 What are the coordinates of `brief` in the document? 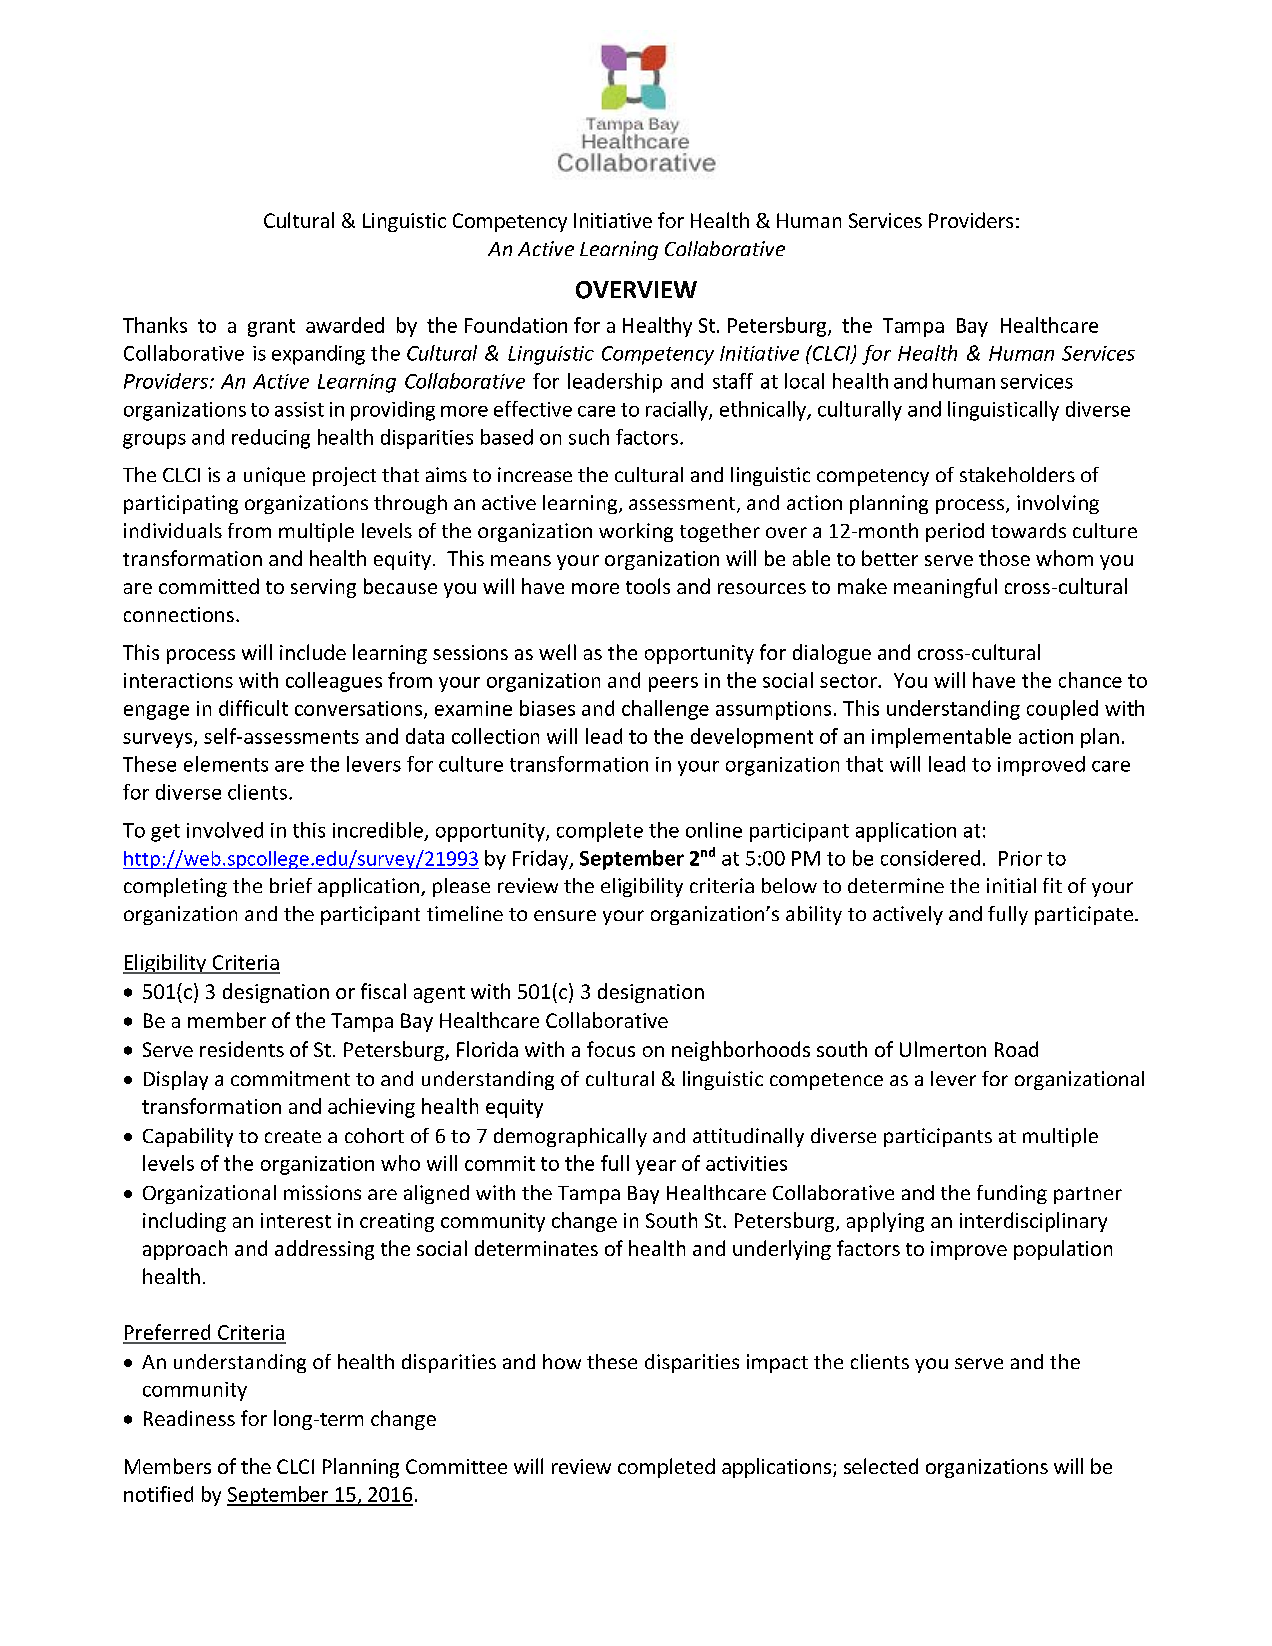 It's located at (291, 885).
